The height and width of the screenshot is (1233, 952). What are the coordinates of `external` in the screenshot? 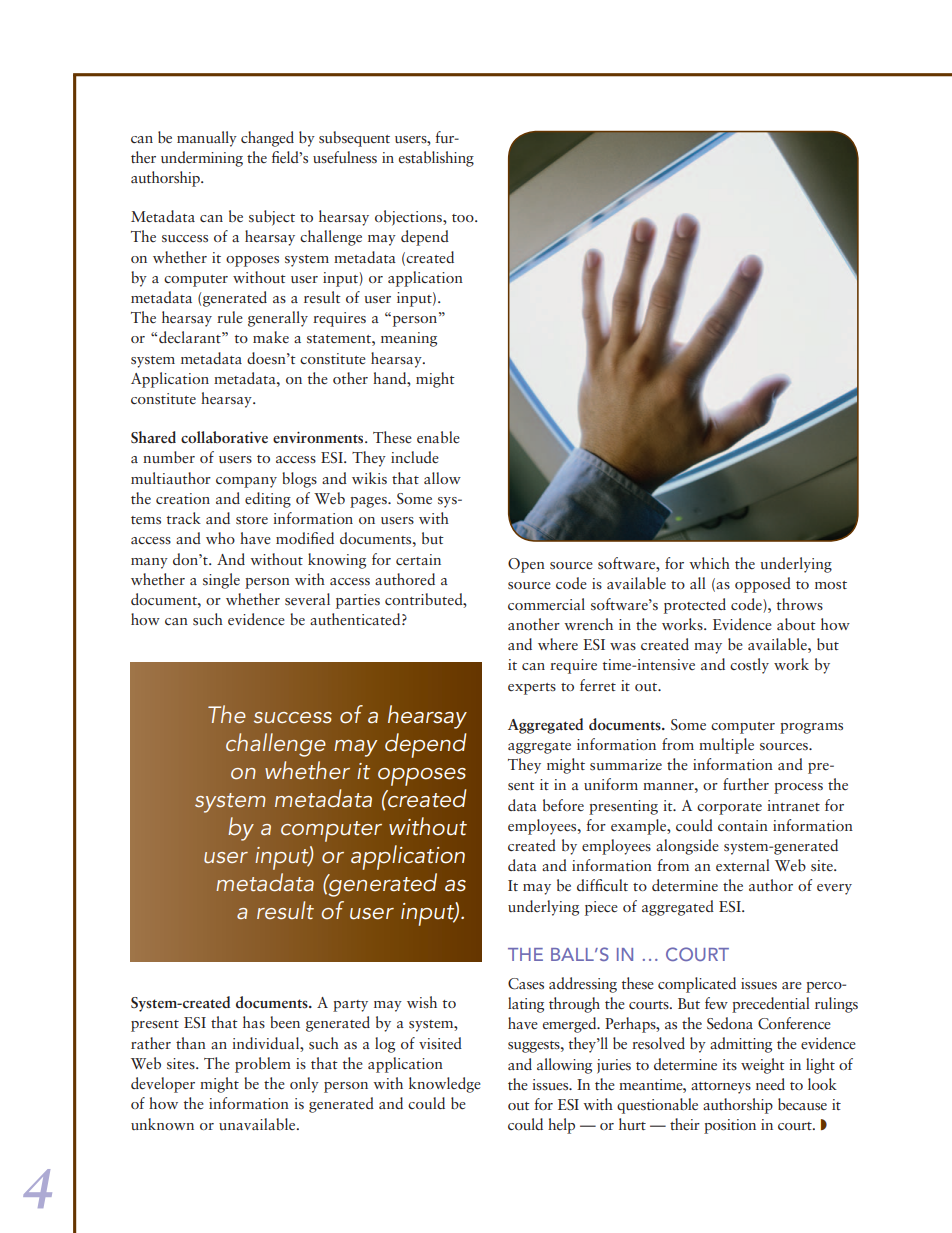 It's located at (743, 865).
